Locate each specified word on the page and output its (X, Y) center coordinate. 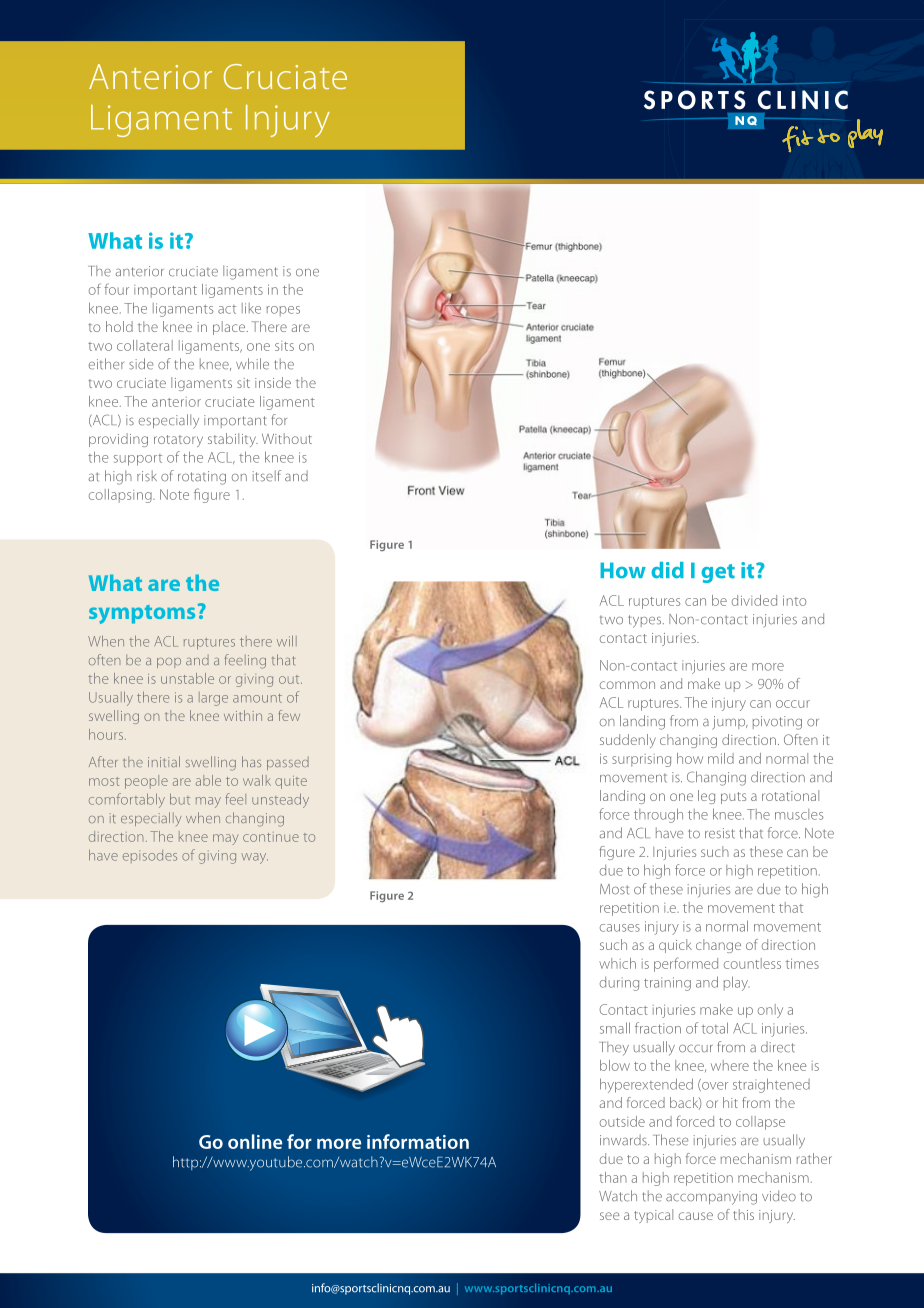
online (255, 1141)
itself (267, 476)
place (230, 328)
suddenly (628, 741)
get (718, 573)
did (667, 570)
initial (164, 761)
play (736, 983)
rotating (202, 478)
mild (721, 758)
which (617, 963)
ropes (283, 311)
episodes (150, 856)
